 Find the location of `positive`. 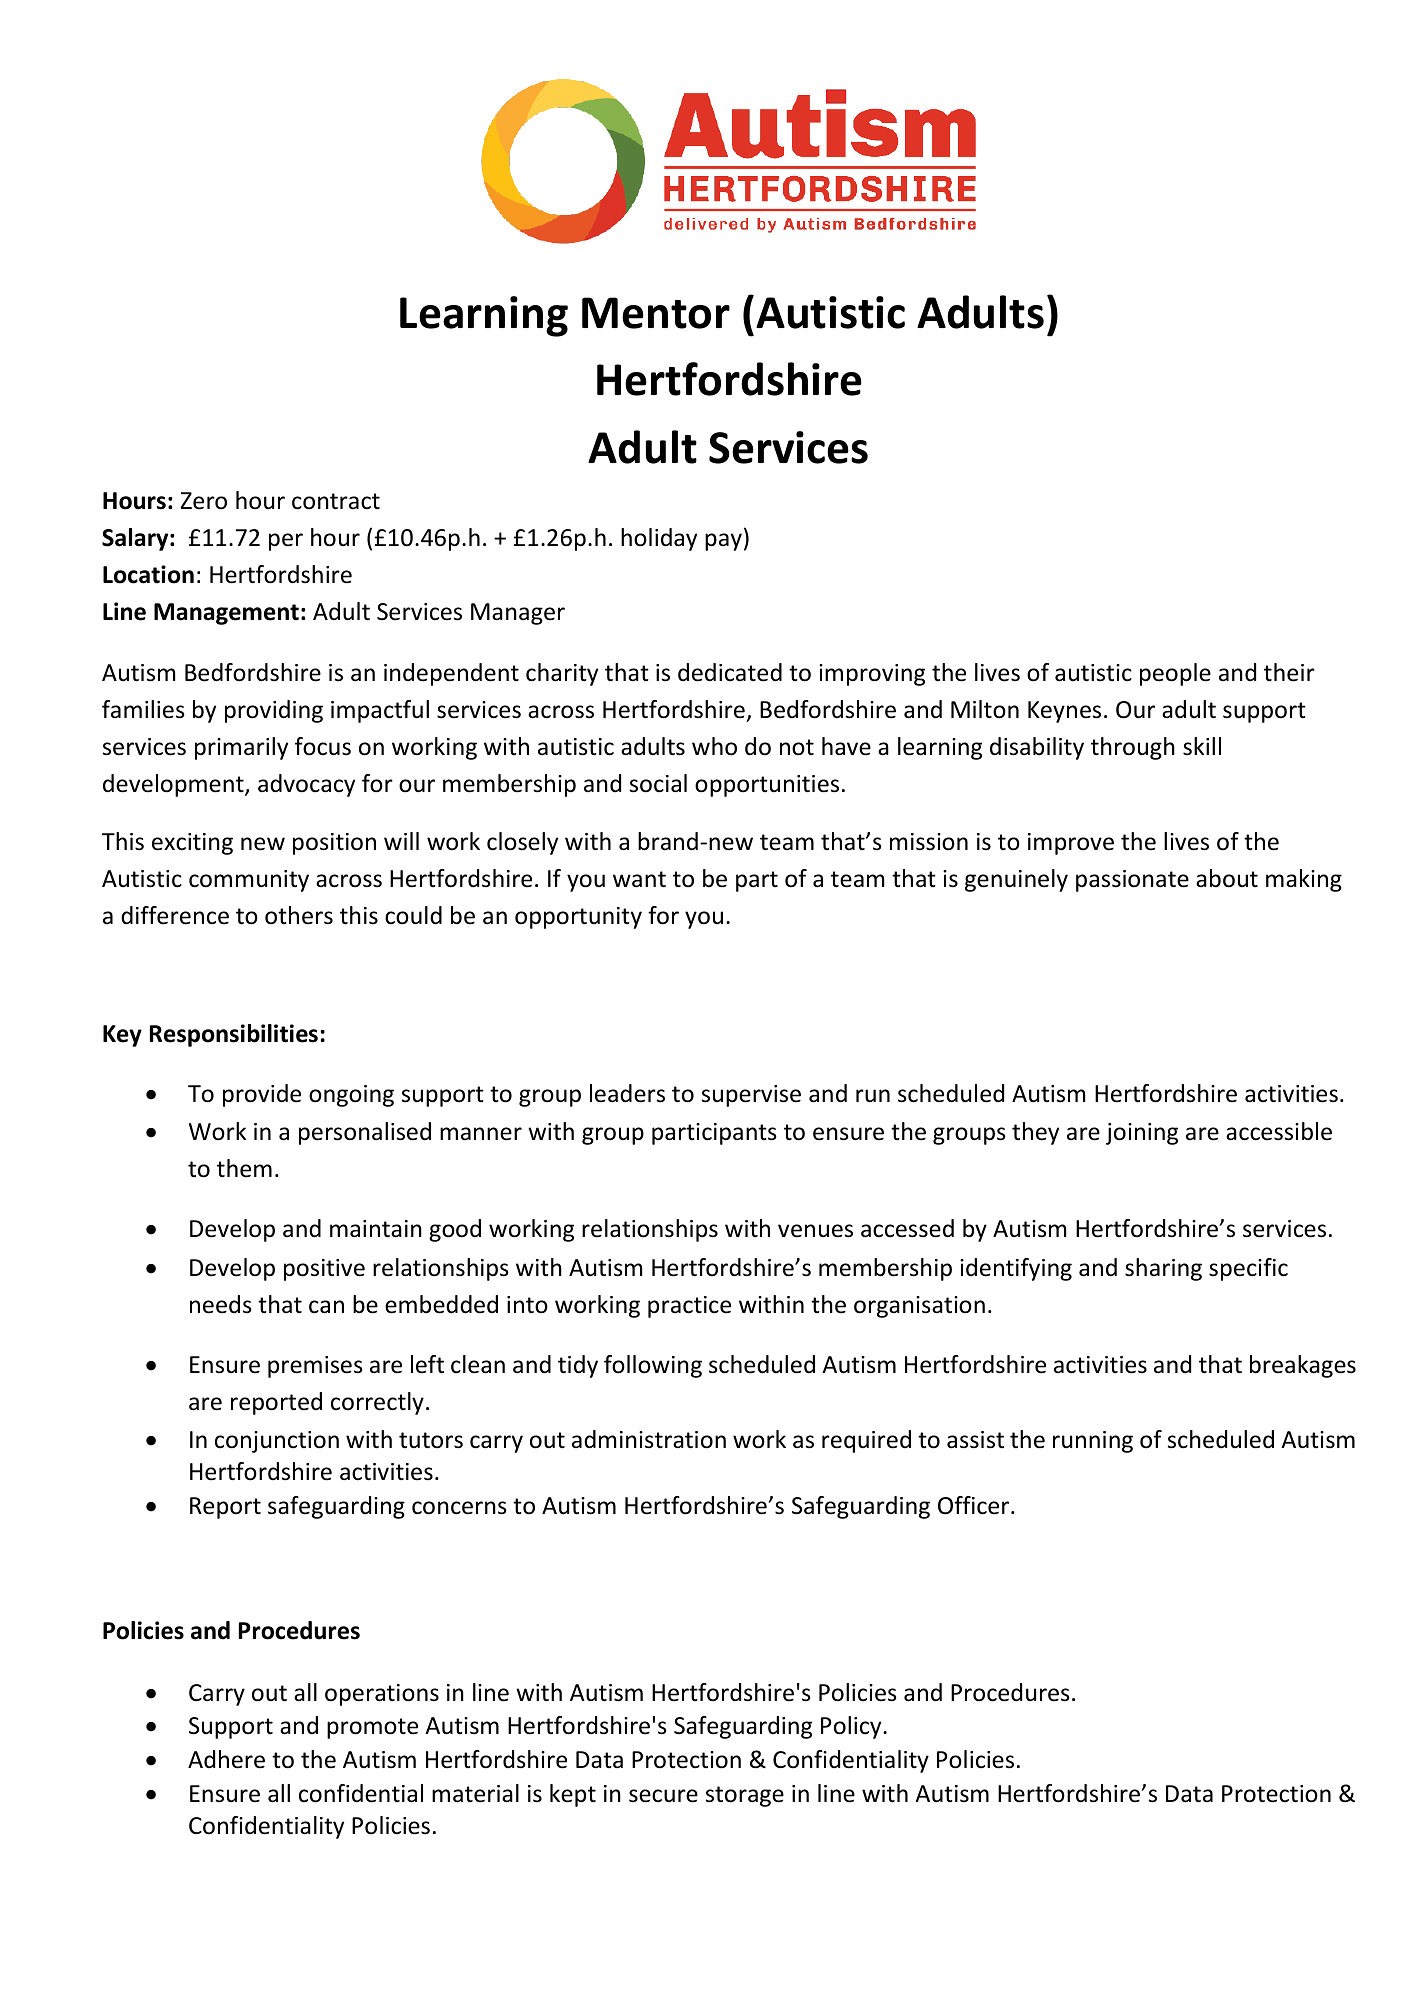

positive is located at coordinates (324, 1270).
